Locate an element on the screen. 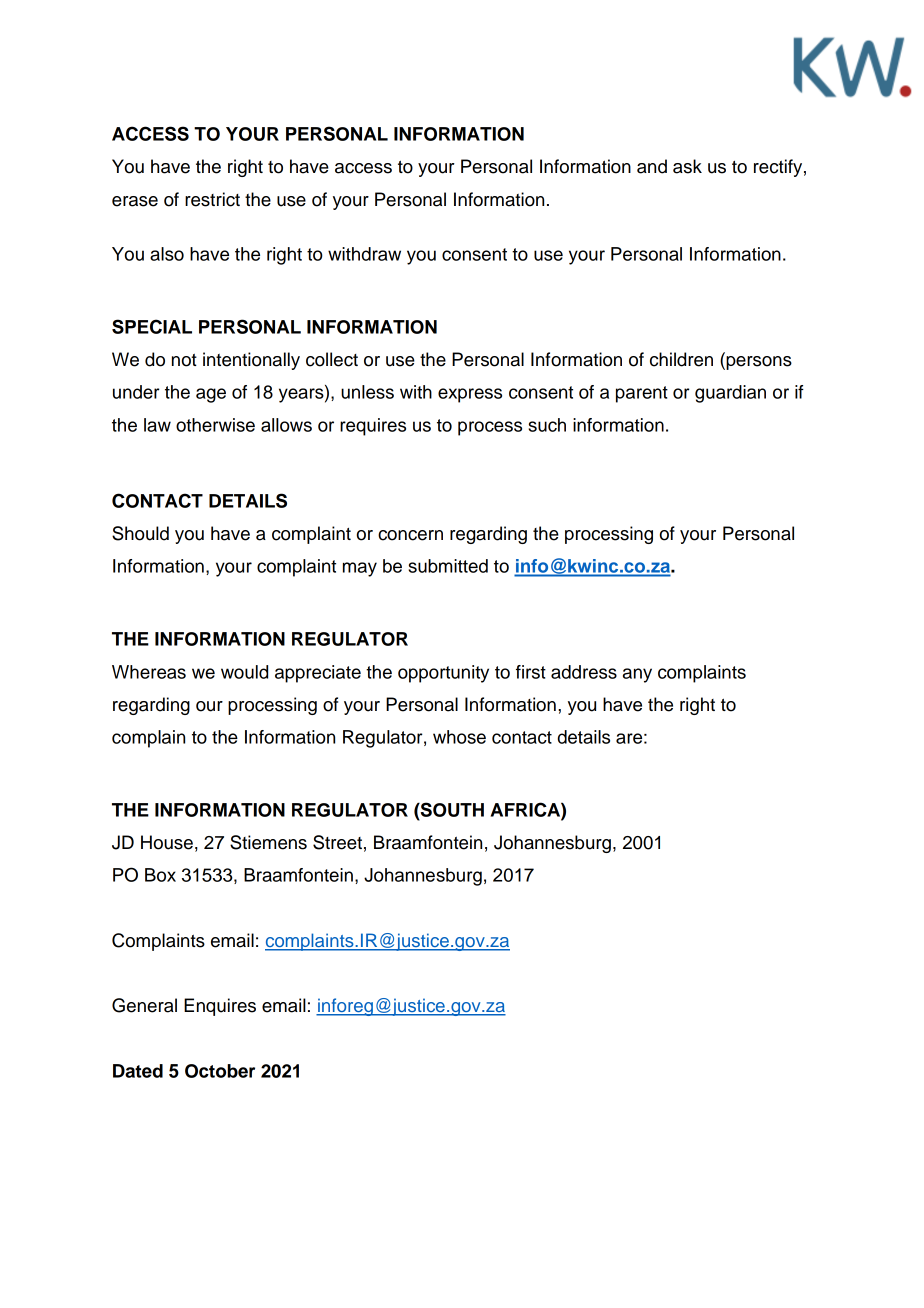  address is located at coordinates (584, 672).
